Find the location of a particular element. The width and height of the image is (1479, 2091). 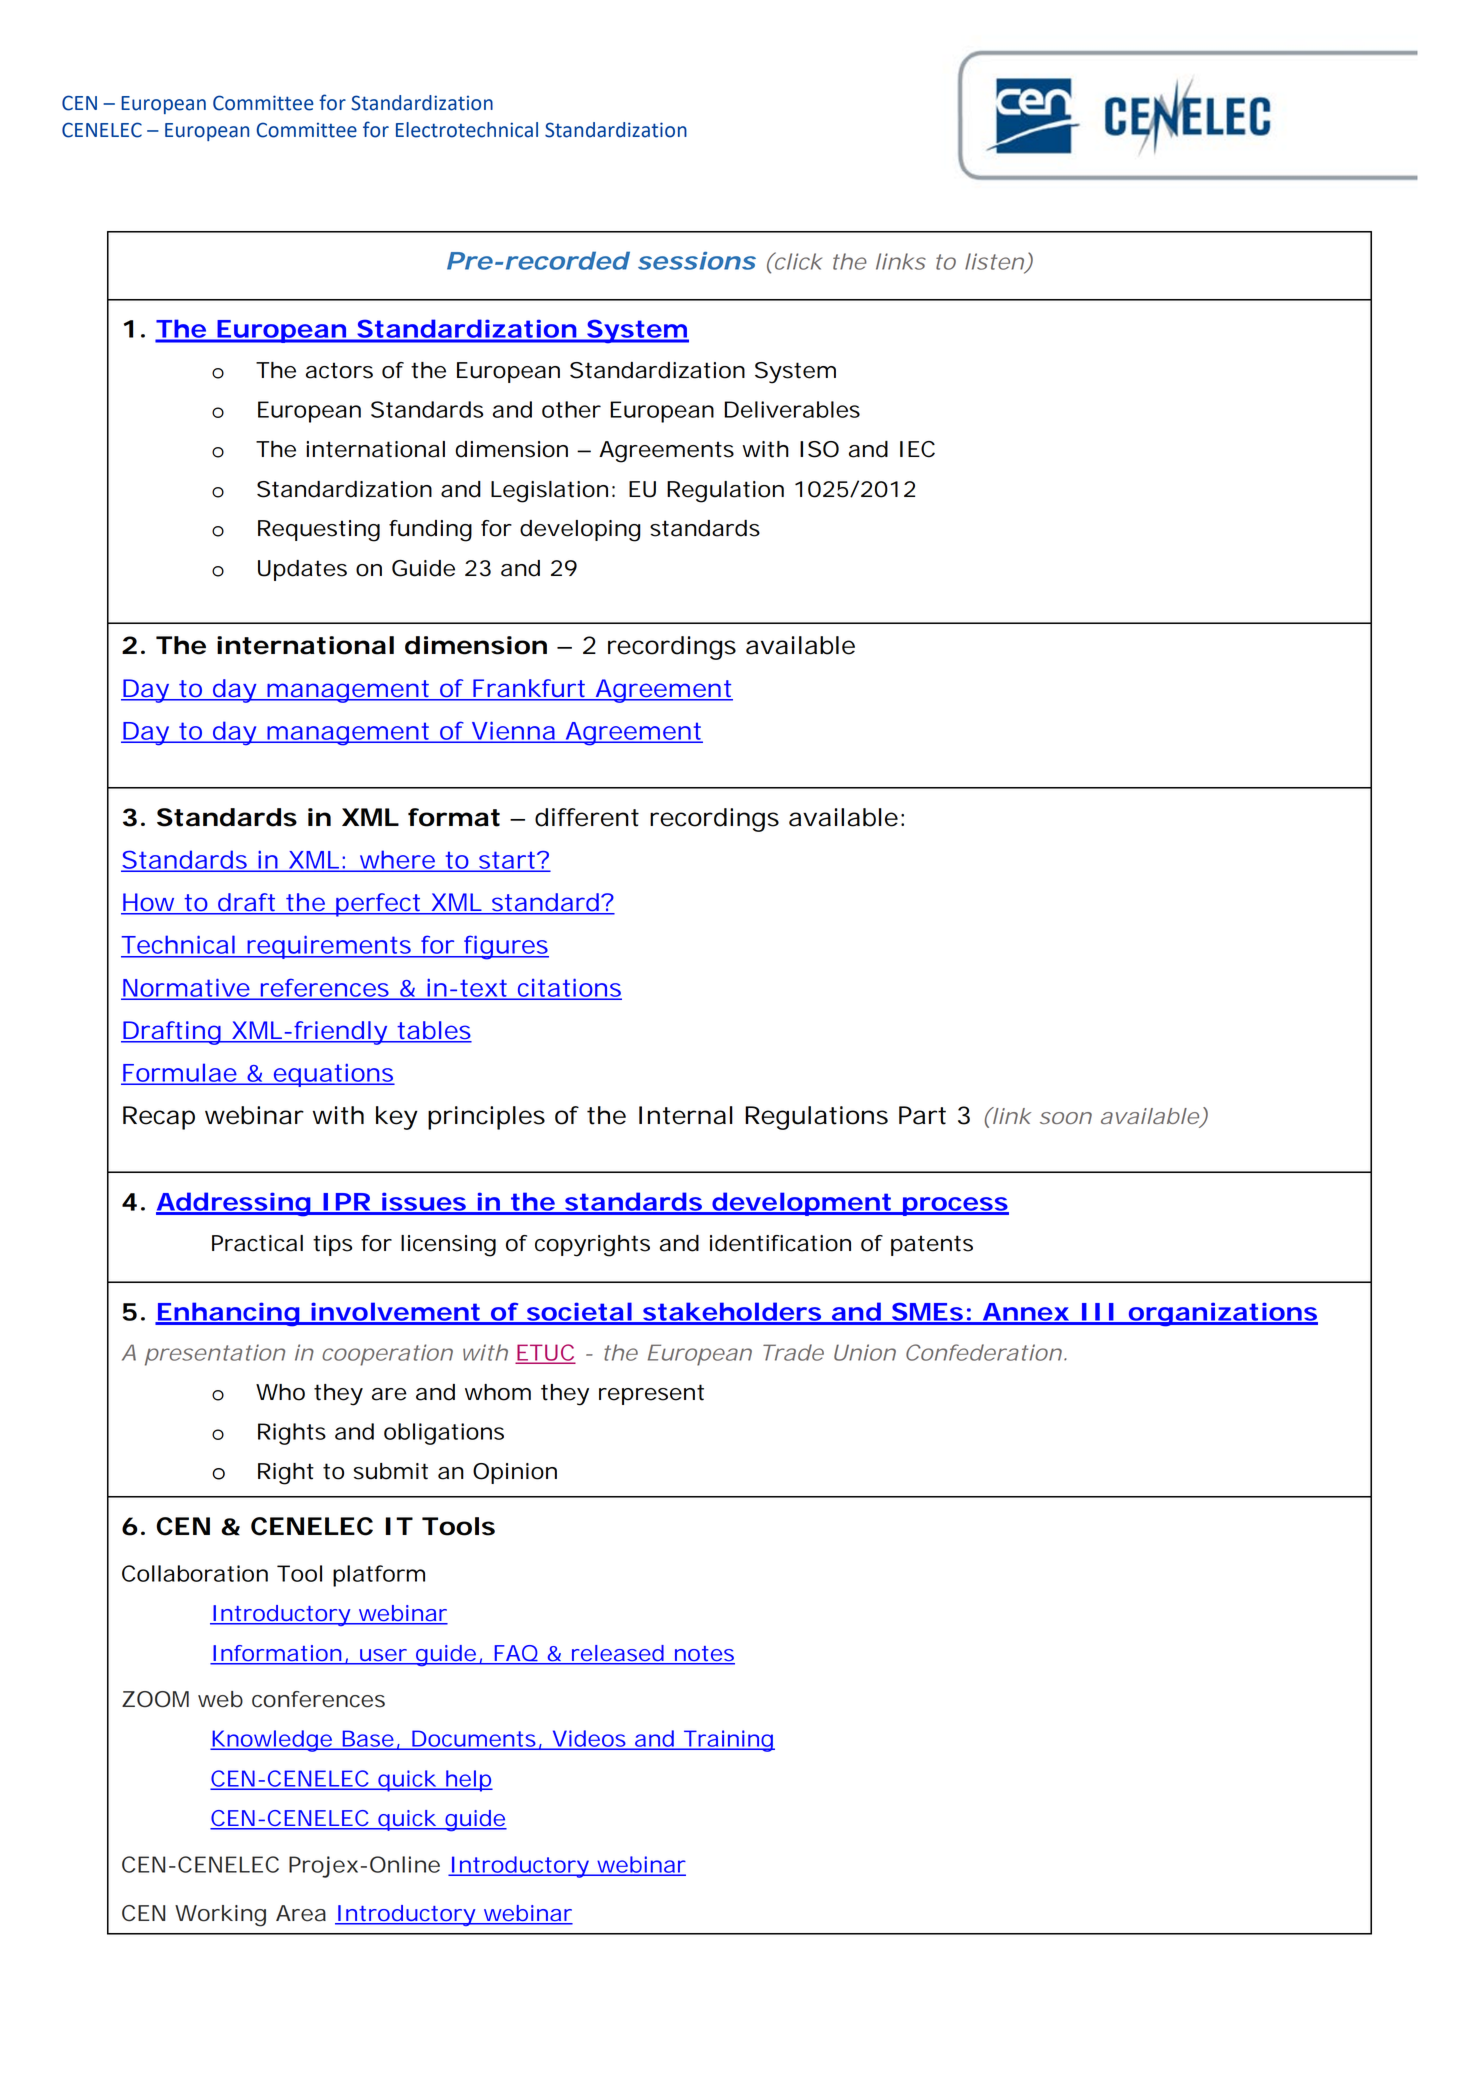

where is located at coordinates (399, 860).
